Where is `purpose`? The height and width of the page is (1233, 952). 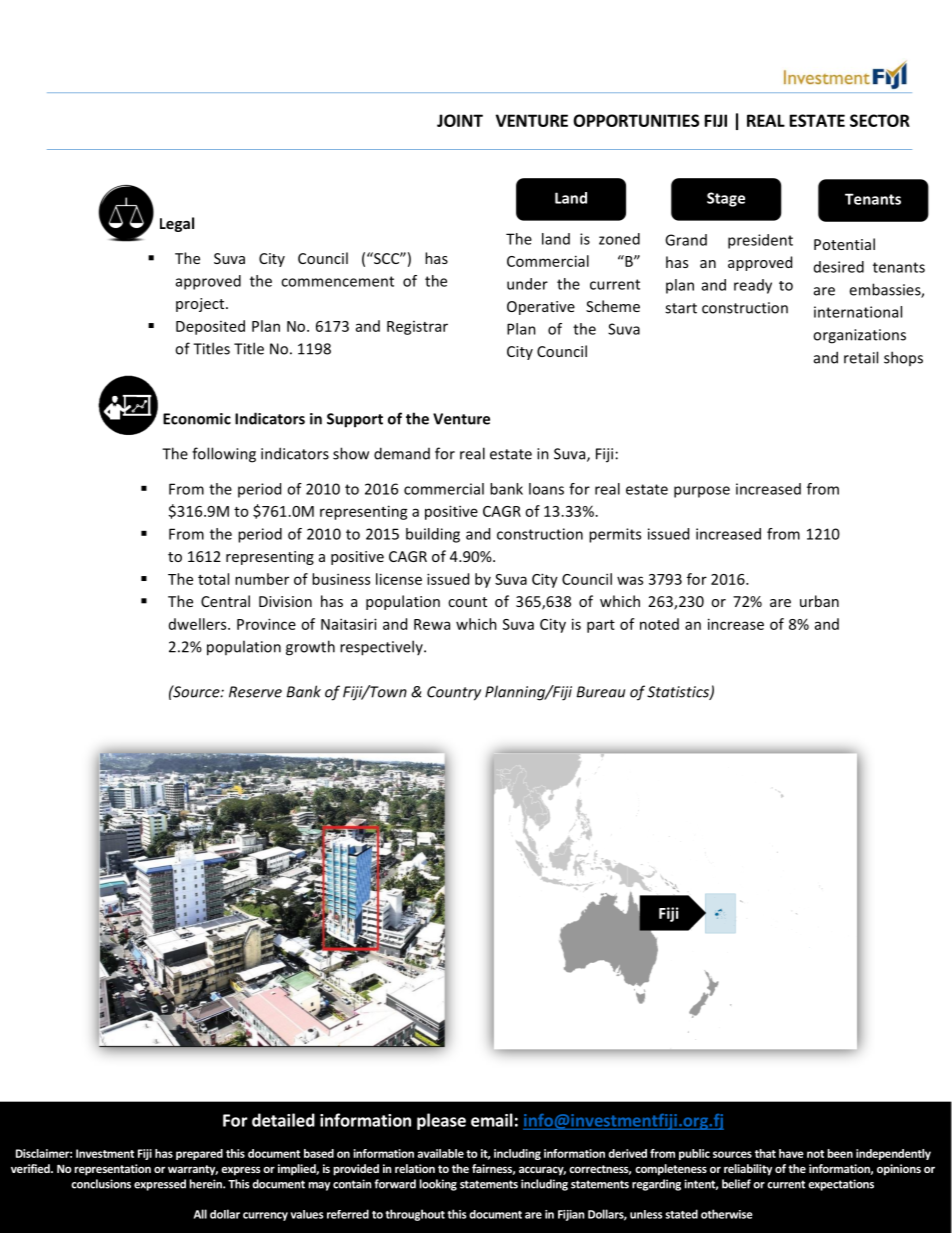 purpose is located at coordinates (702, 492).
